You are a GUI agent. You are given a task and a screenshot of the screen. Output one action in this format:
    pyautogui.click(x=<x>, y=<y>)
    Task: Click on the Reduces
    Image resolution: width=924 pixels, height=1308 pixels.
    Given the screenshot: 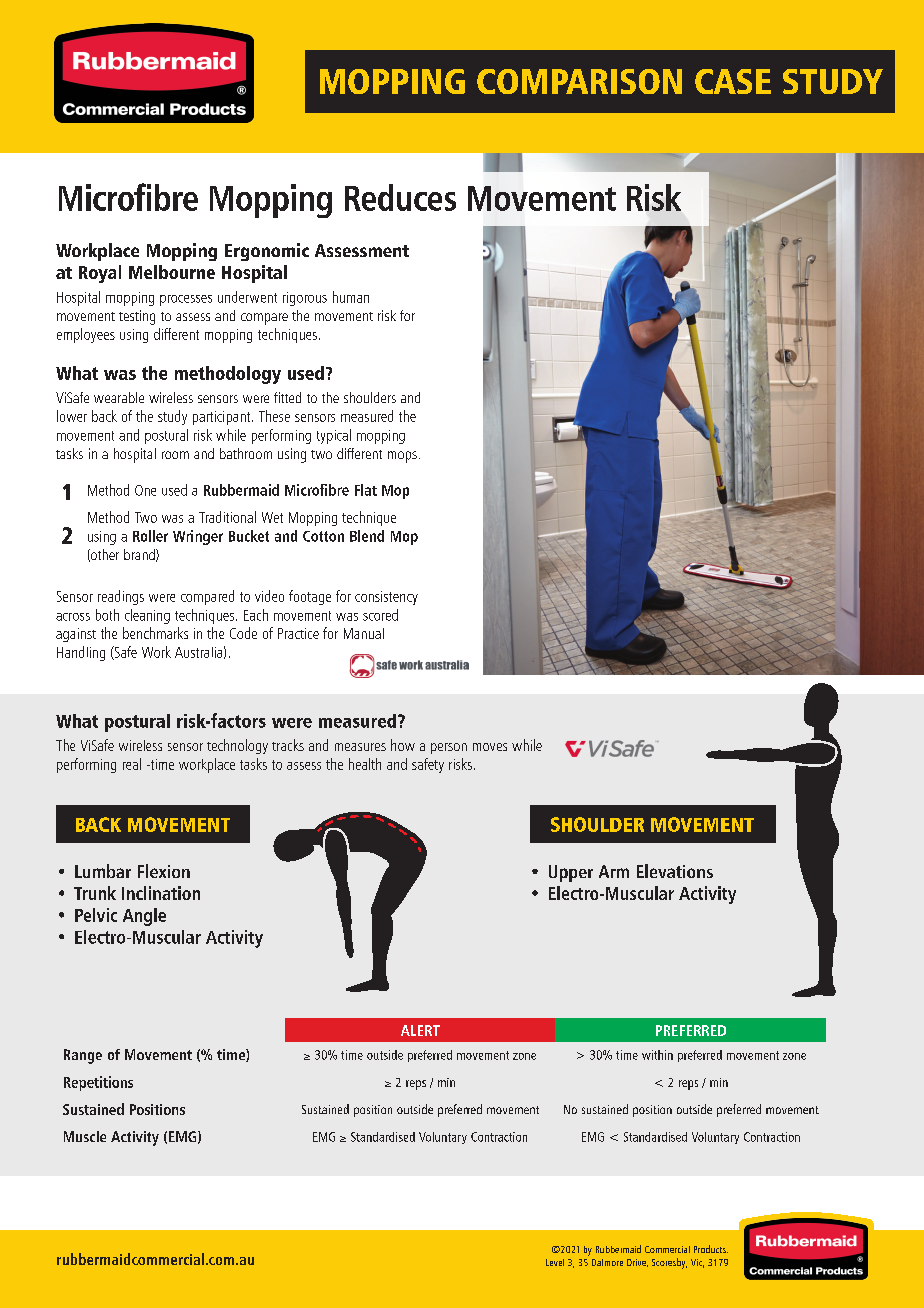 What is the action you would take?
    pyautogui.click(x=400, y=197)
